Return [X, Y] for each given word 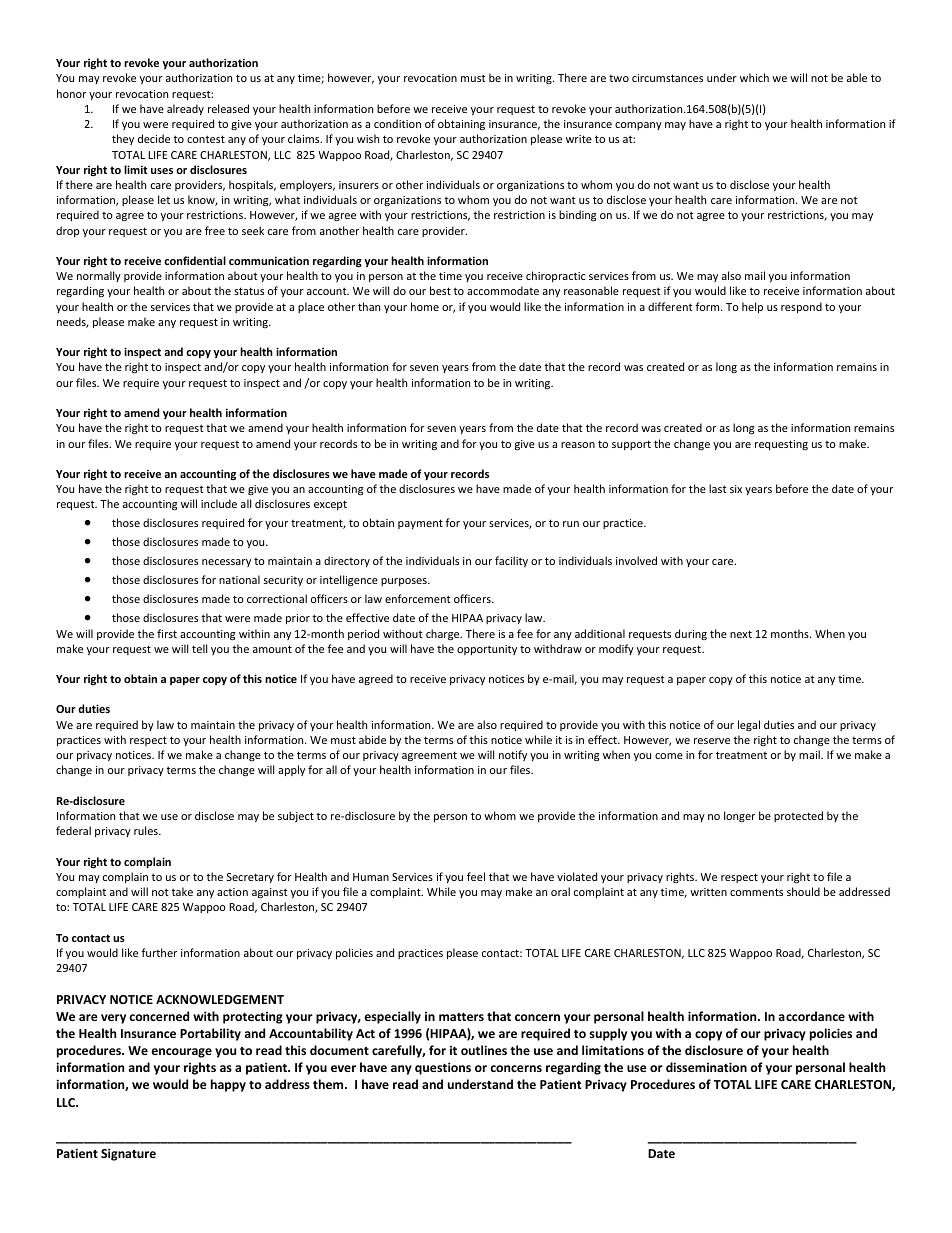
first [167, 633]
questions [443, 1068]
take [182, 891]
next [741, 634]
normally [99, 276]
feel [476, 876]
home [425, 306]
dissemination [706, 1067]
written [708, 892]
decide [154, 138]
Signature [128, 1154]
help [752, 307]
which [754, 77]
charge [444, 635]
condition [397, 123]
